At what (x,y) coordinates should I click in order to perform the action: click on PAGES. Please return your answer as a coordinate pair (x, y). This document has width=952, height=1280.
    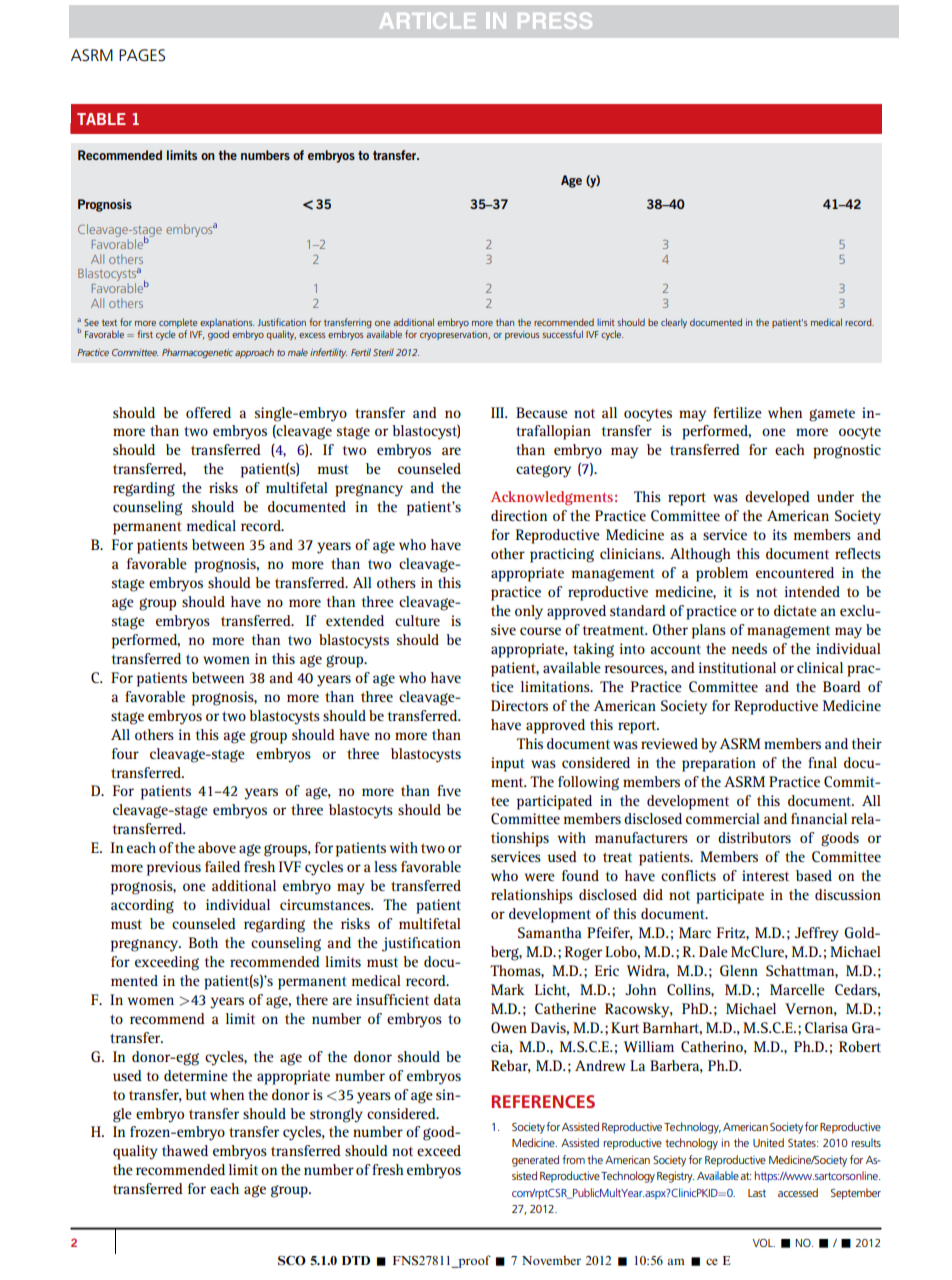
    Looking at the image, I should click on (142, 55).
